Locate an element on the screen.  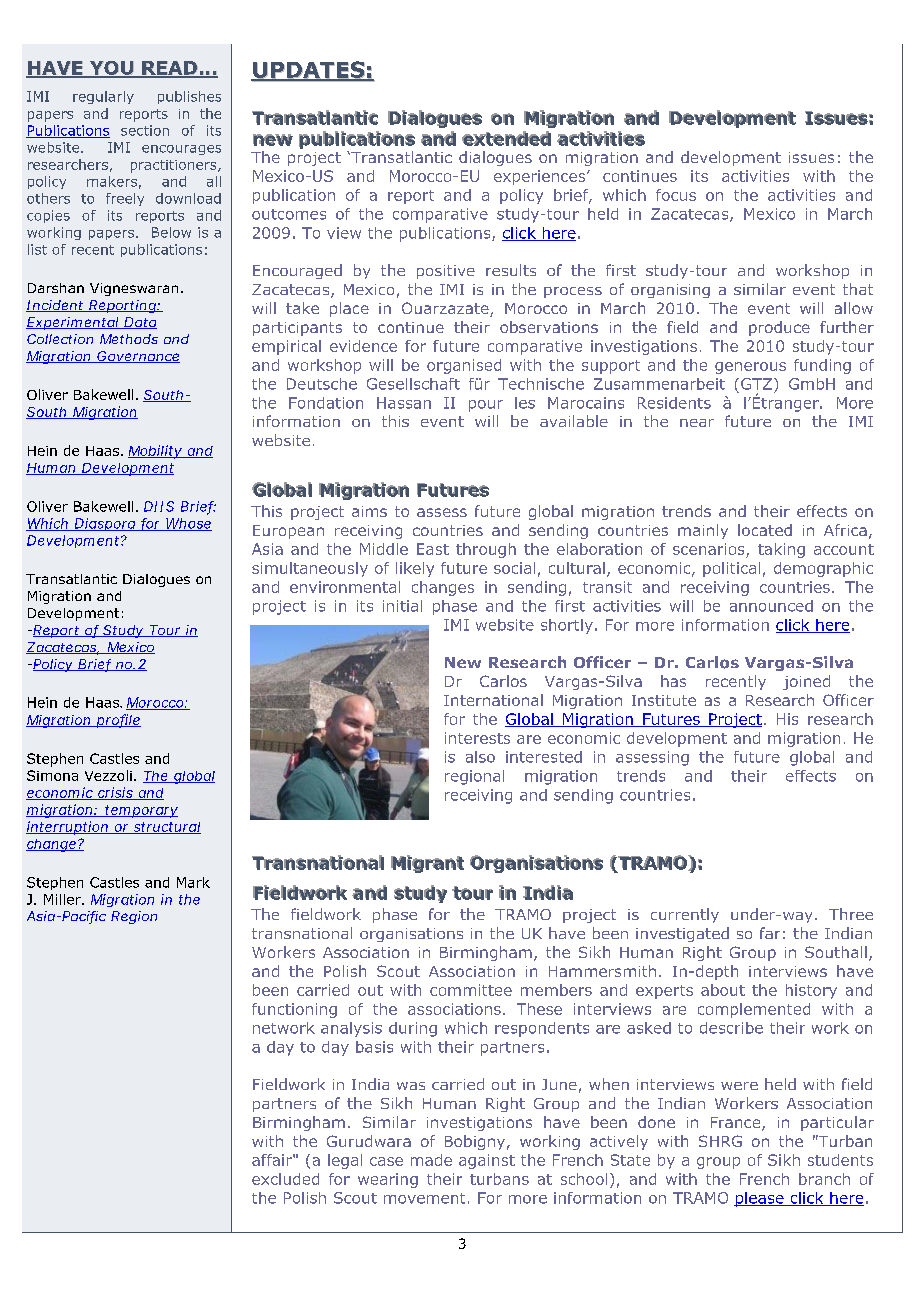
temporary is located at coordinates (140, 811).
